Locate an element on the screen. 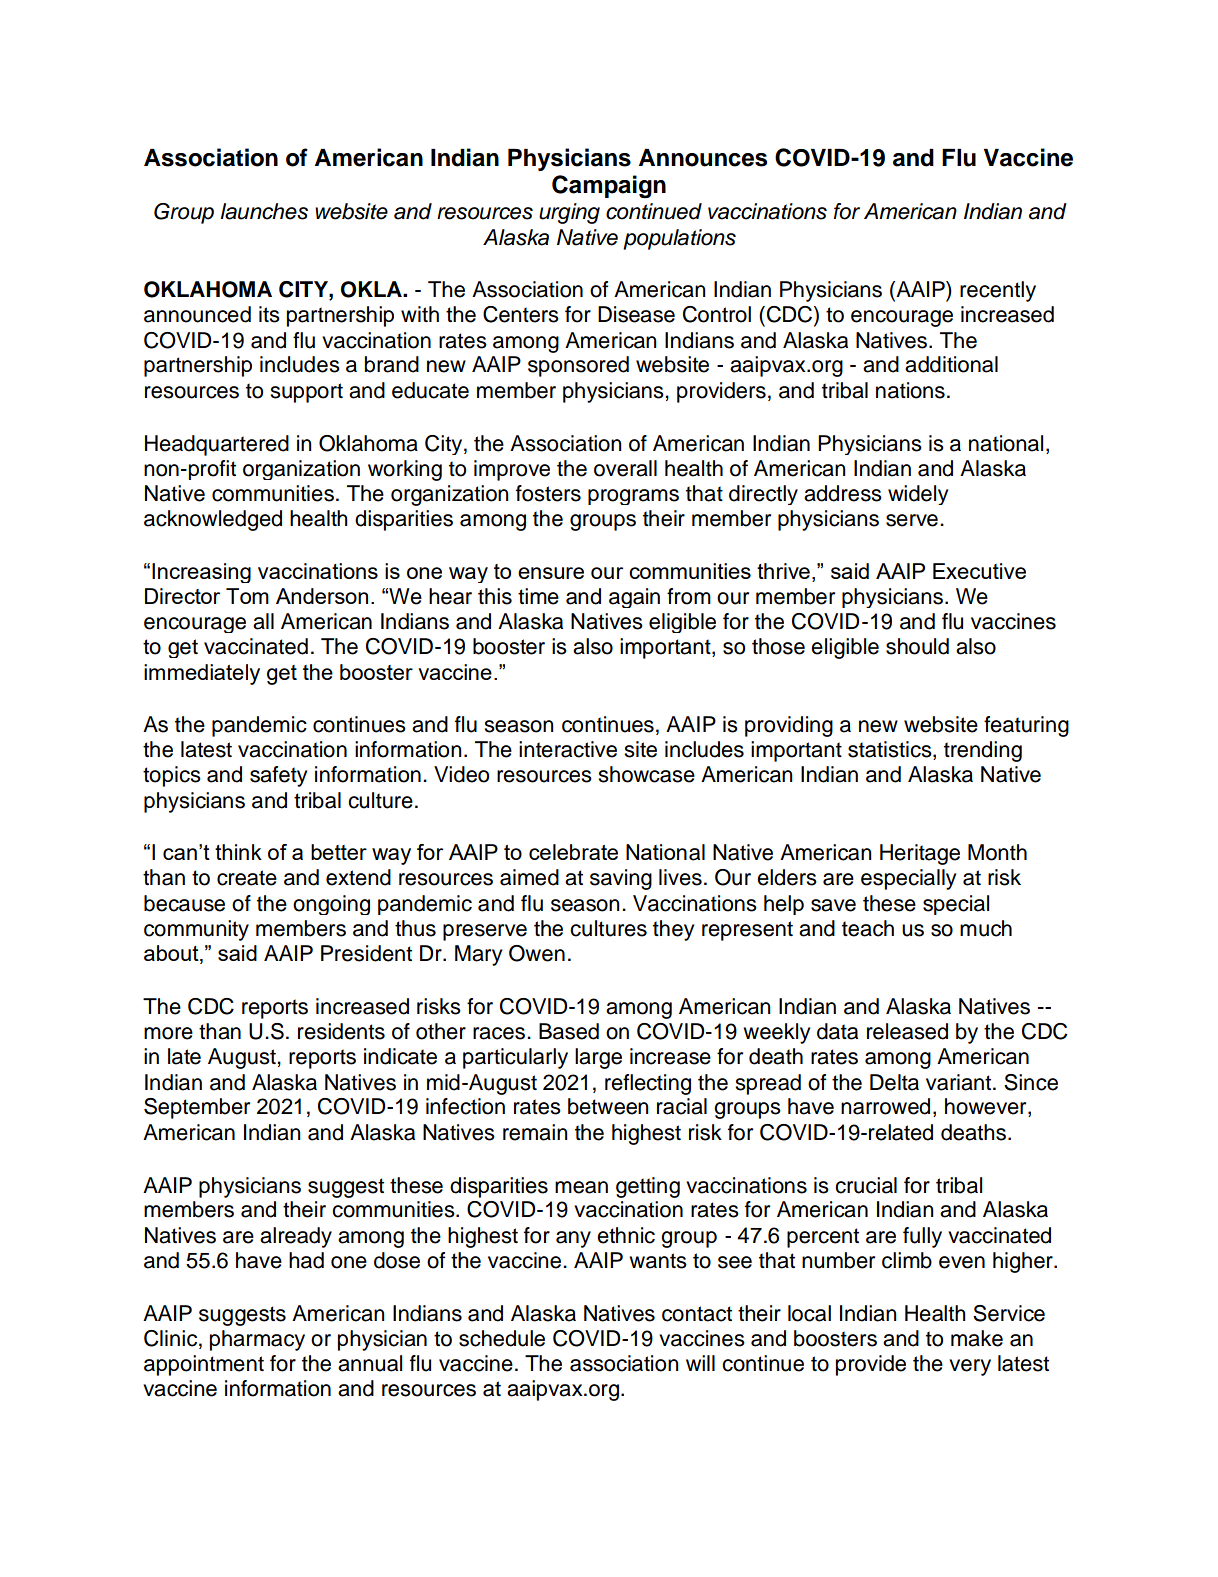 The width and height of the screenshot is (1218, 1577). pharmacy is located at coordinates (257, 1340).
